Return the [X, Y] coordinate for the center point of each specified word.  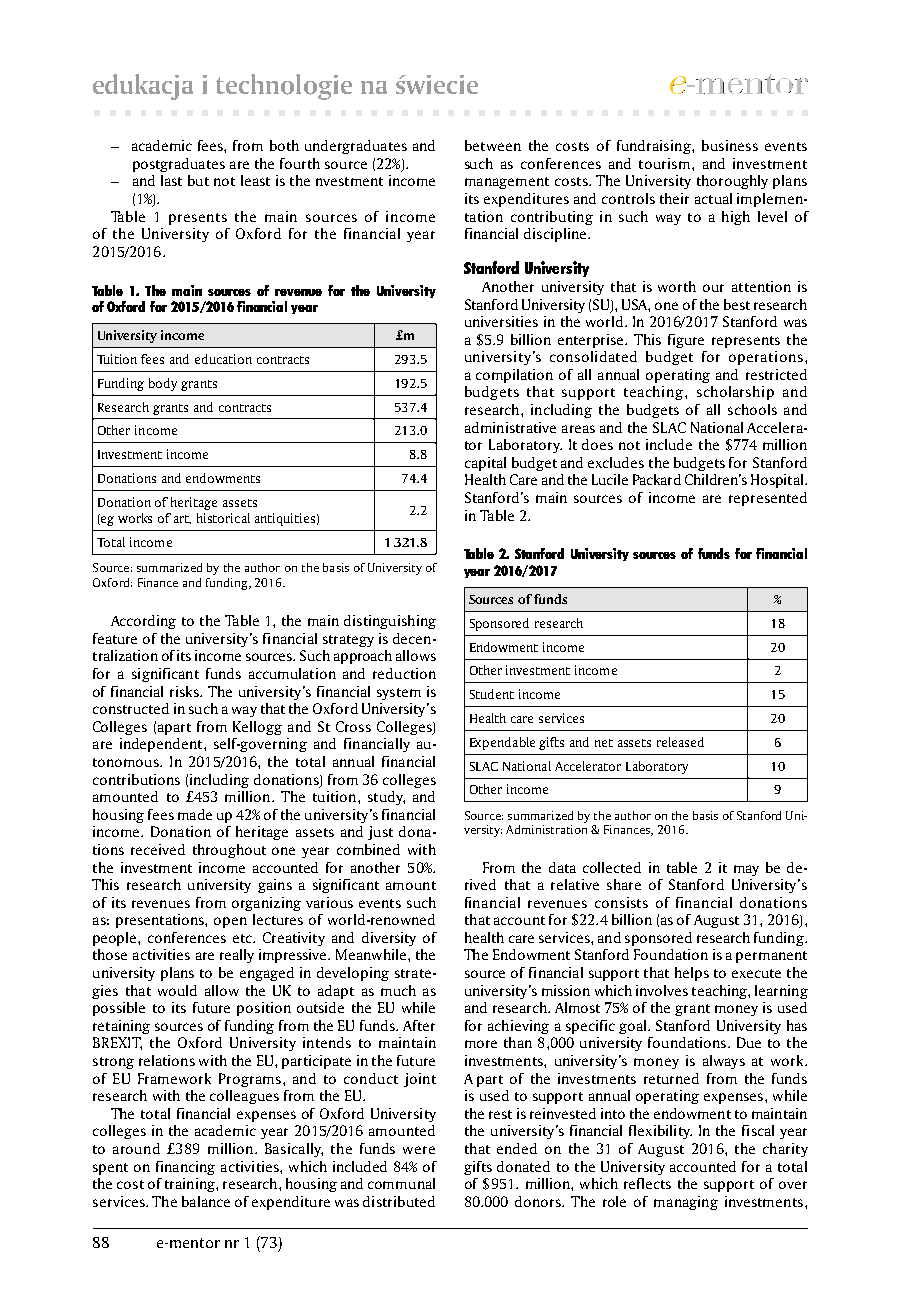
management [507, 183]
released [680, 742]
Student [492, 694]
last [171, 180]
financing [185, 1168]
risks [186, 691]
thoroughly [732, 182]
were [419, 1150]
